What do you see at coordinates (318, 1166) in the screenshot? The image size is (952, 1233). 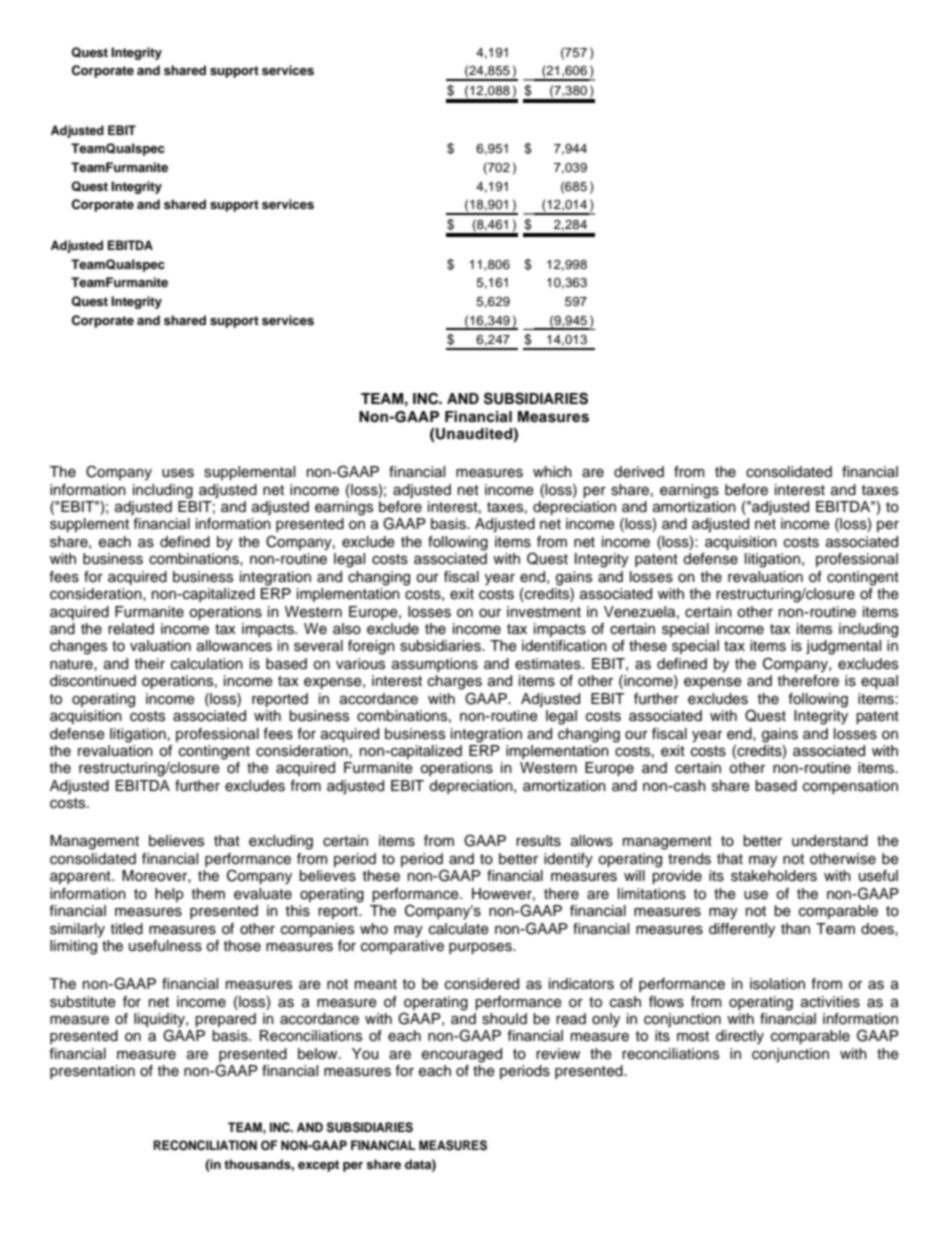 I see `except` at bounding box center [318, 1166].
